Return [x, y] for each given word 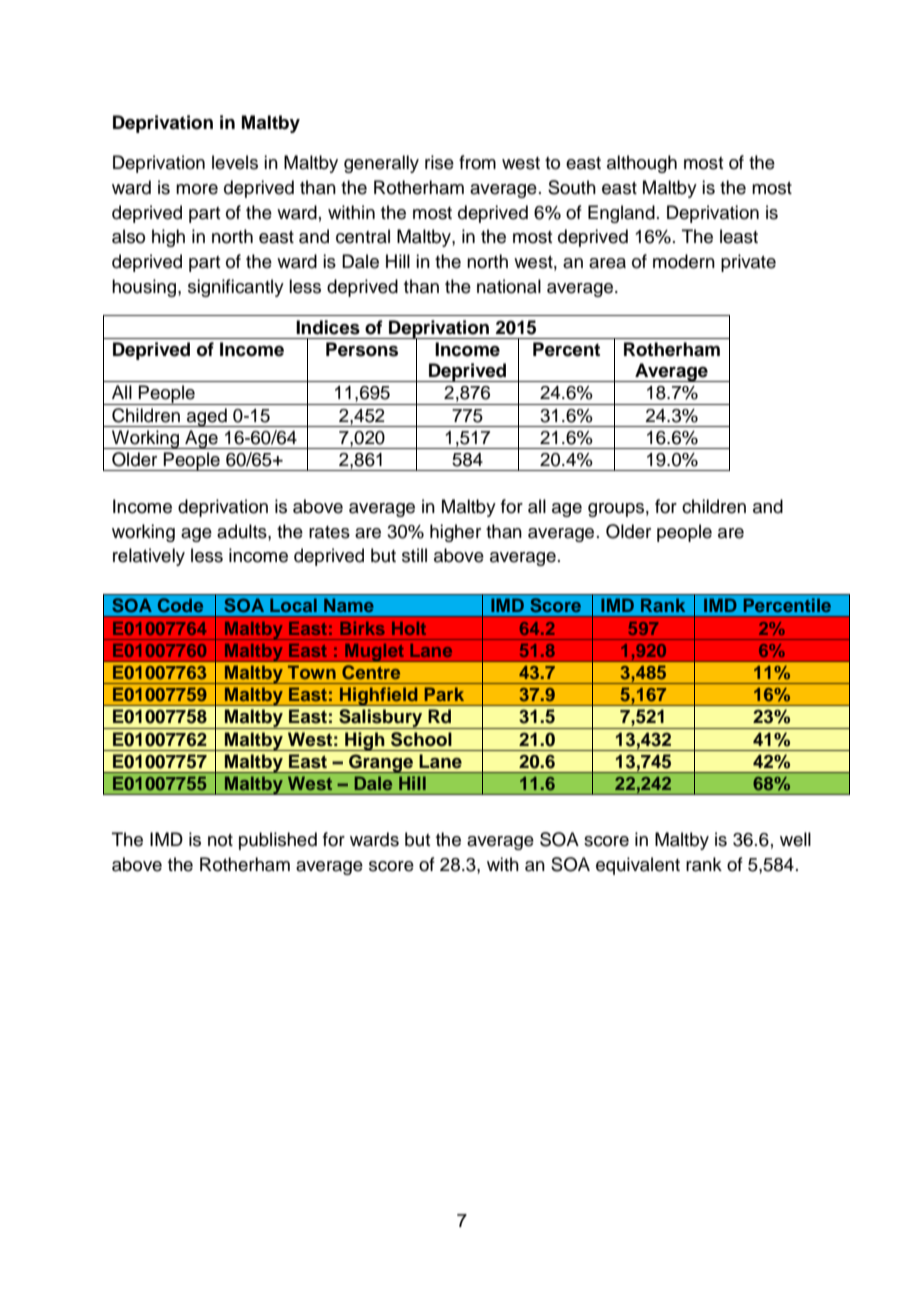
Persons [362, 349]
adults [243, 531]
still [414, 555]
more [197, 189]
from [477, 162]
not [220, 840]
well [795, 839]
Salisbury [381, 719]
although [642, 164]
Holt [409, 628]
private [748, 263]
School [421, 739]
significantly [236, 288]
